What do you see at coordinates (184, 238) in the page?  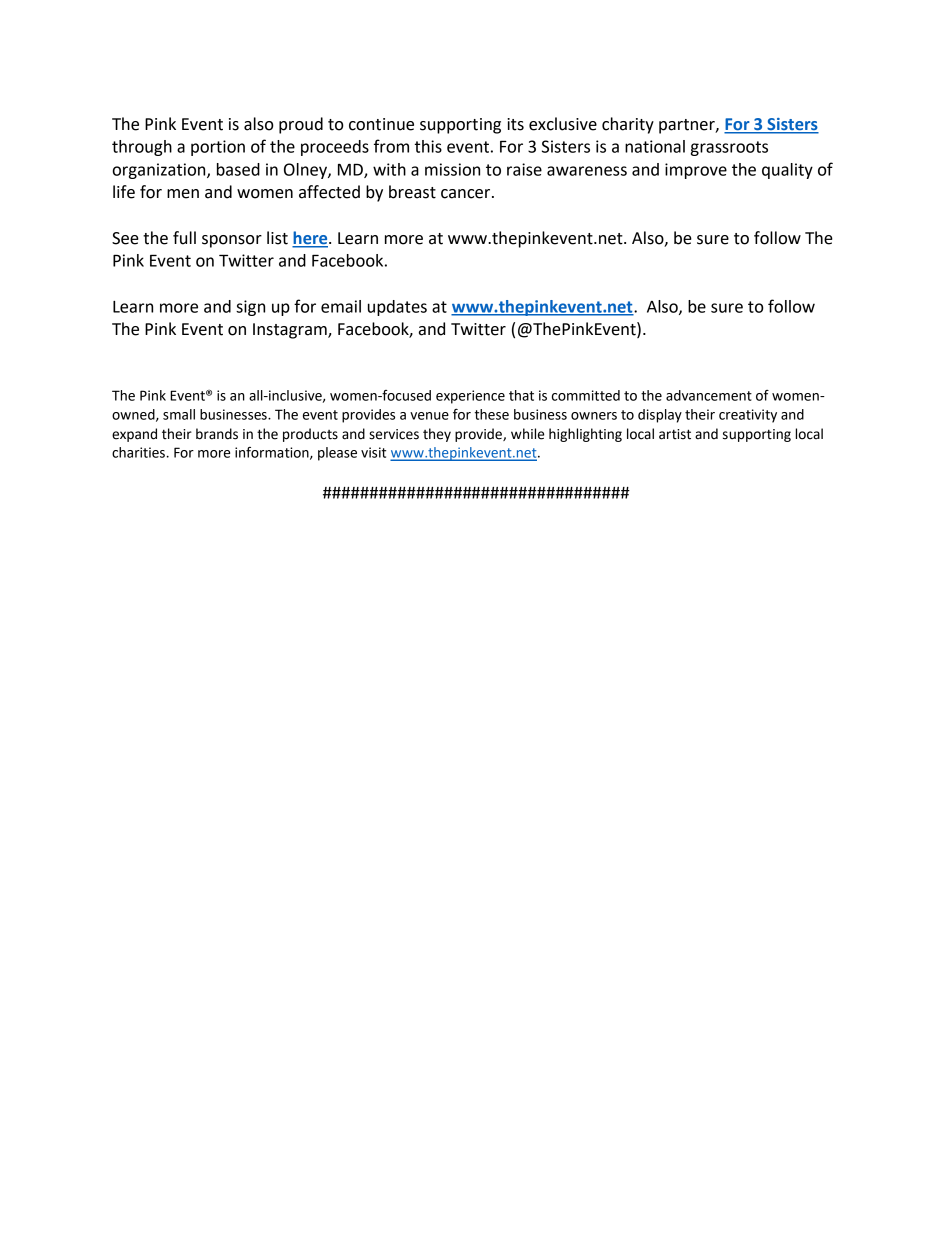 I see `full` at bounding box center [184, 238].
